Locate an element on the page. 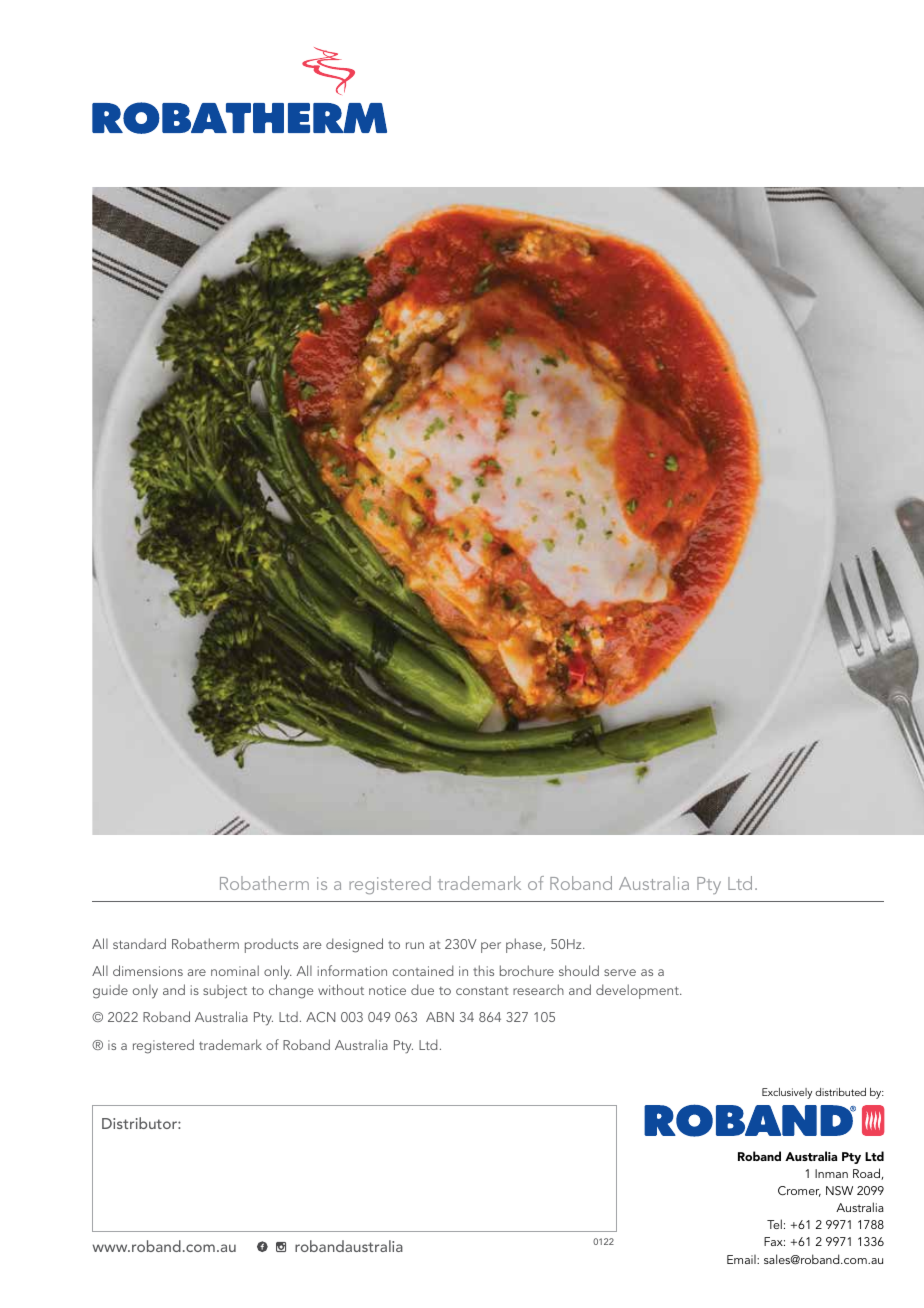 Image resolution: width=924 pixels, height=1308 pixels. Email is located at coordinates (742, 1259).
